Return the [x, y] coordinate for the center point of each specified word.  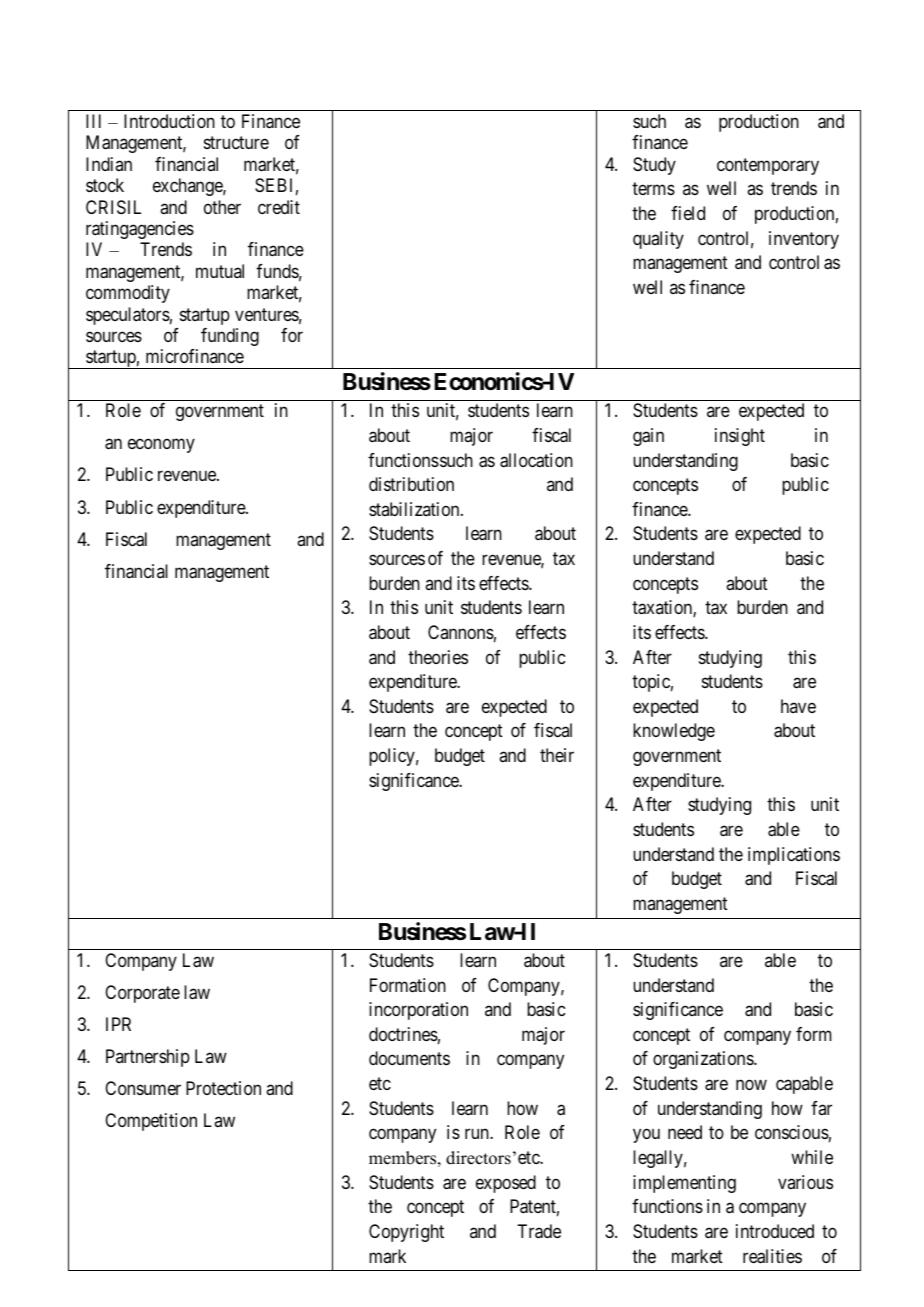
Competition [151, 1122]
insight [740, 437]
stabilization [415, 509]
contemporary [768, 166]
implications [794, 856]
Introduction [169, 121]
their [557, 755]
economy [161, 446]
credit [279, 207]
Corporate [142, 994]
